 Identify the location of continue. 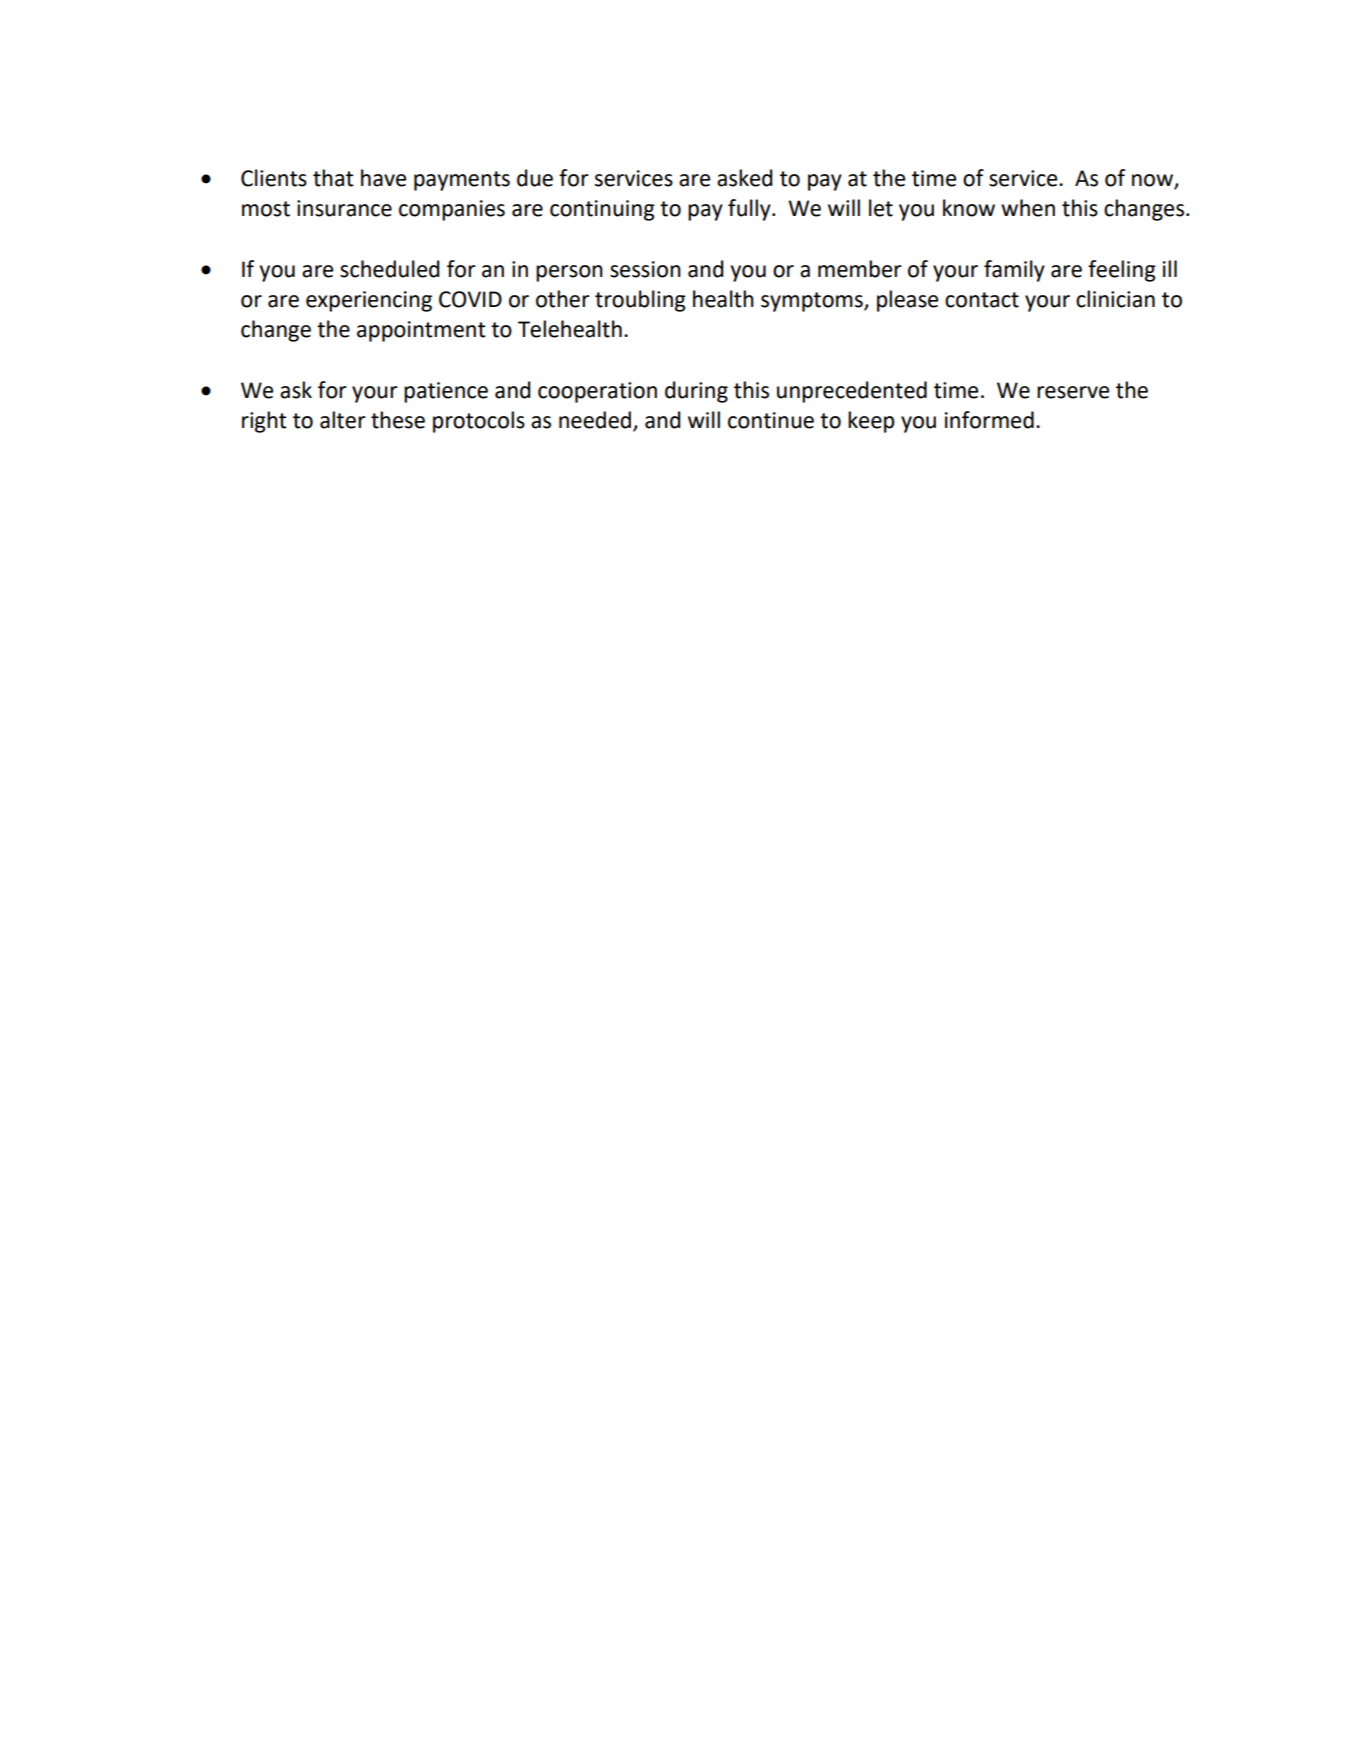
(771, 420).
